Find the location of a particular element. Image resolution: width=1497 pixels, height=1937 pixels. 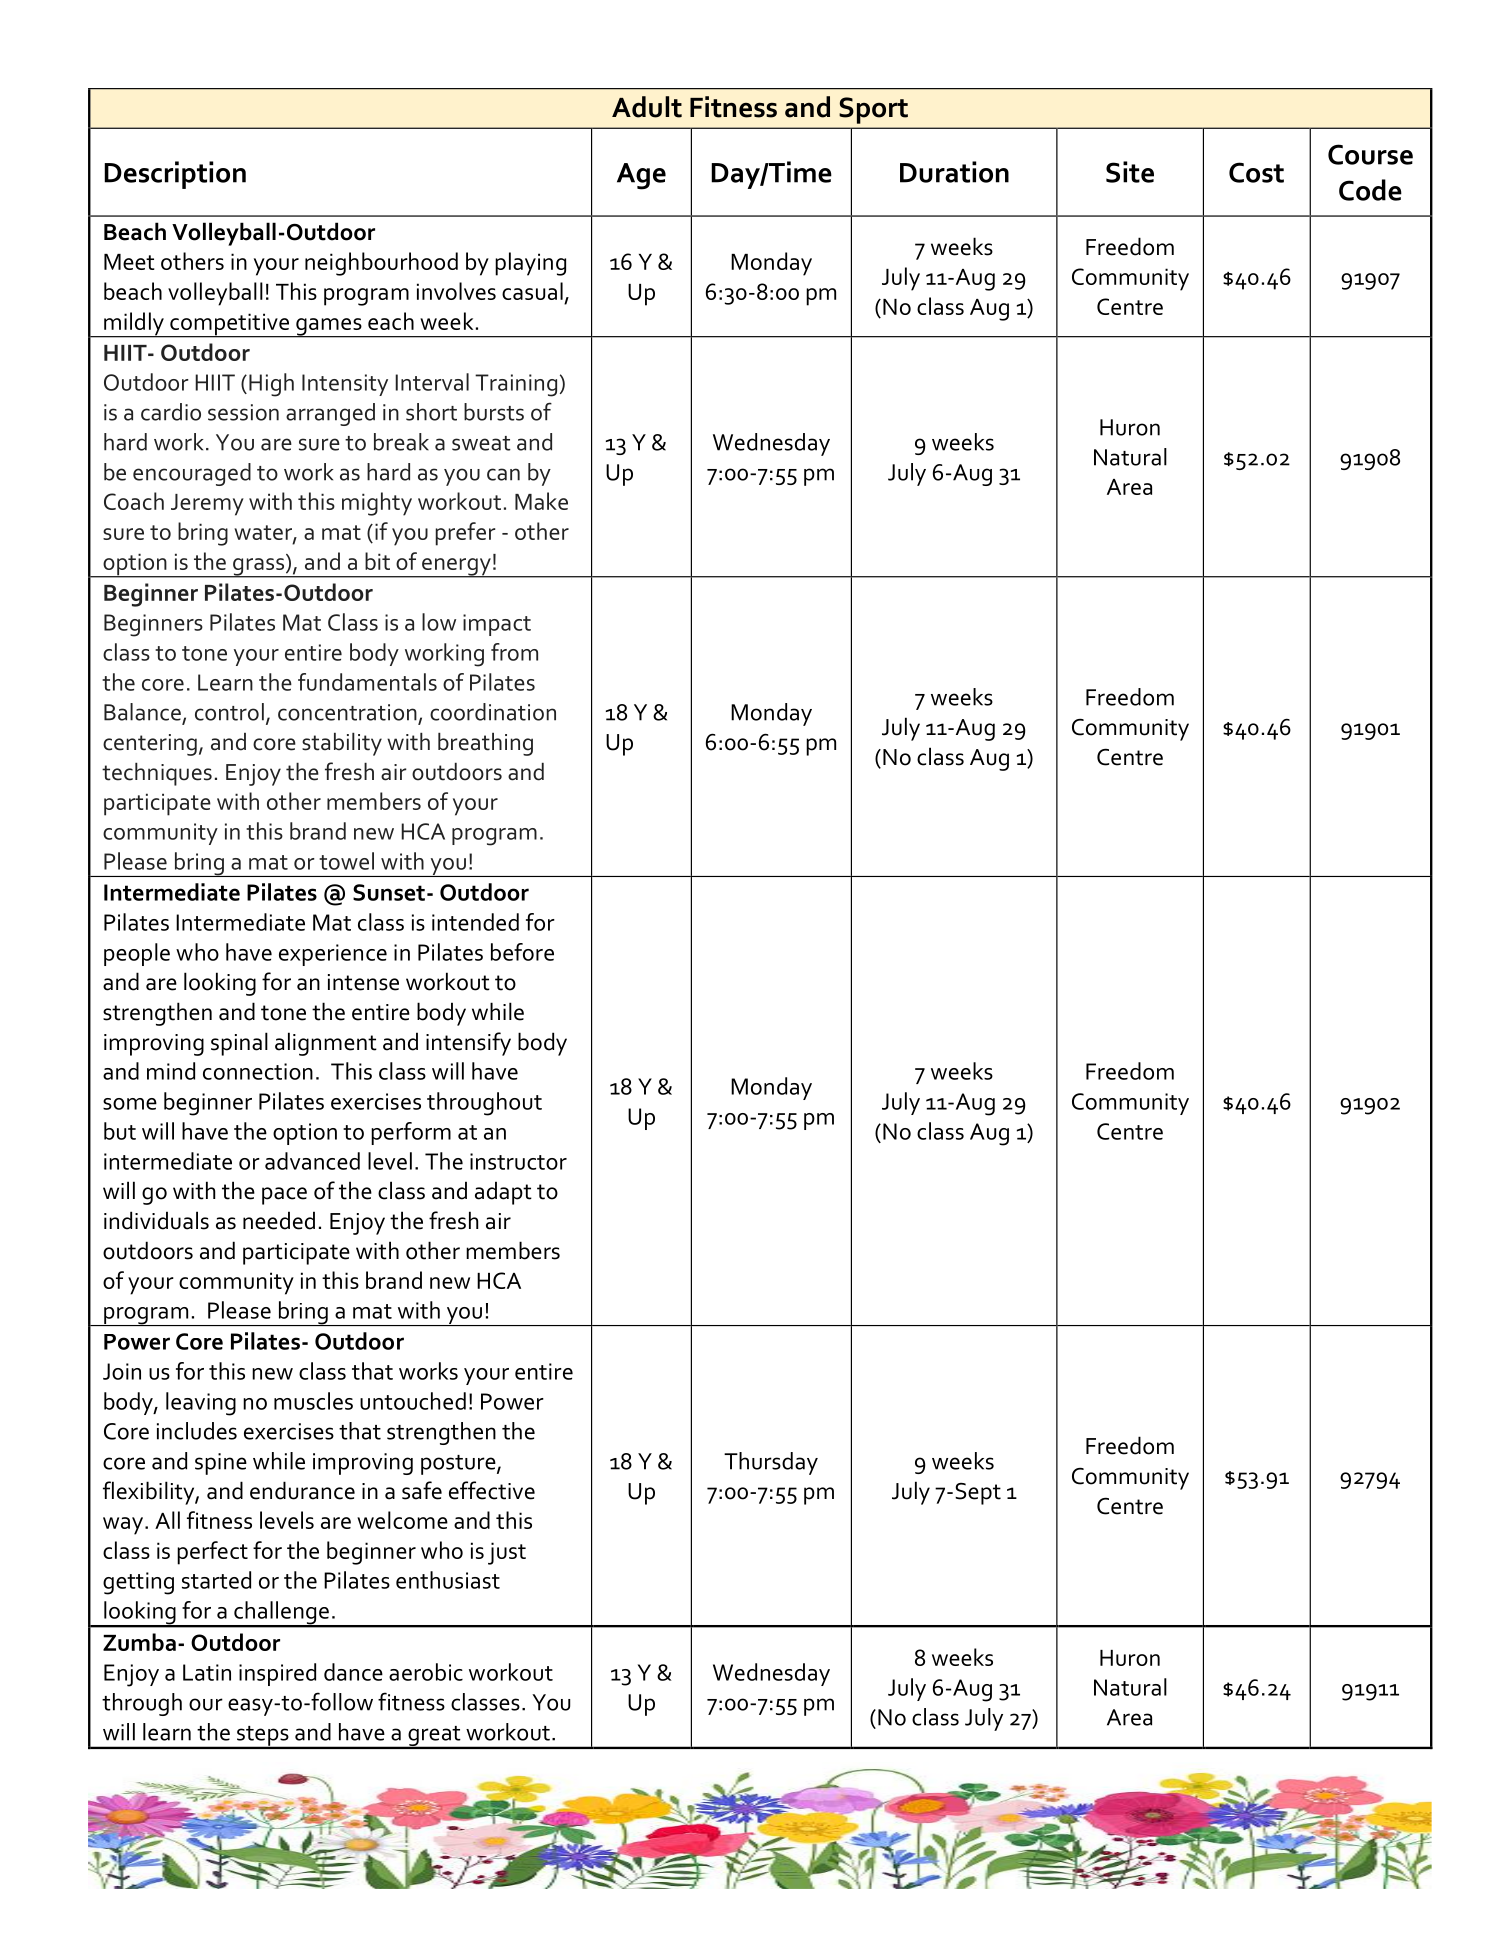

Cost is located at coordinates (1256, 172).
